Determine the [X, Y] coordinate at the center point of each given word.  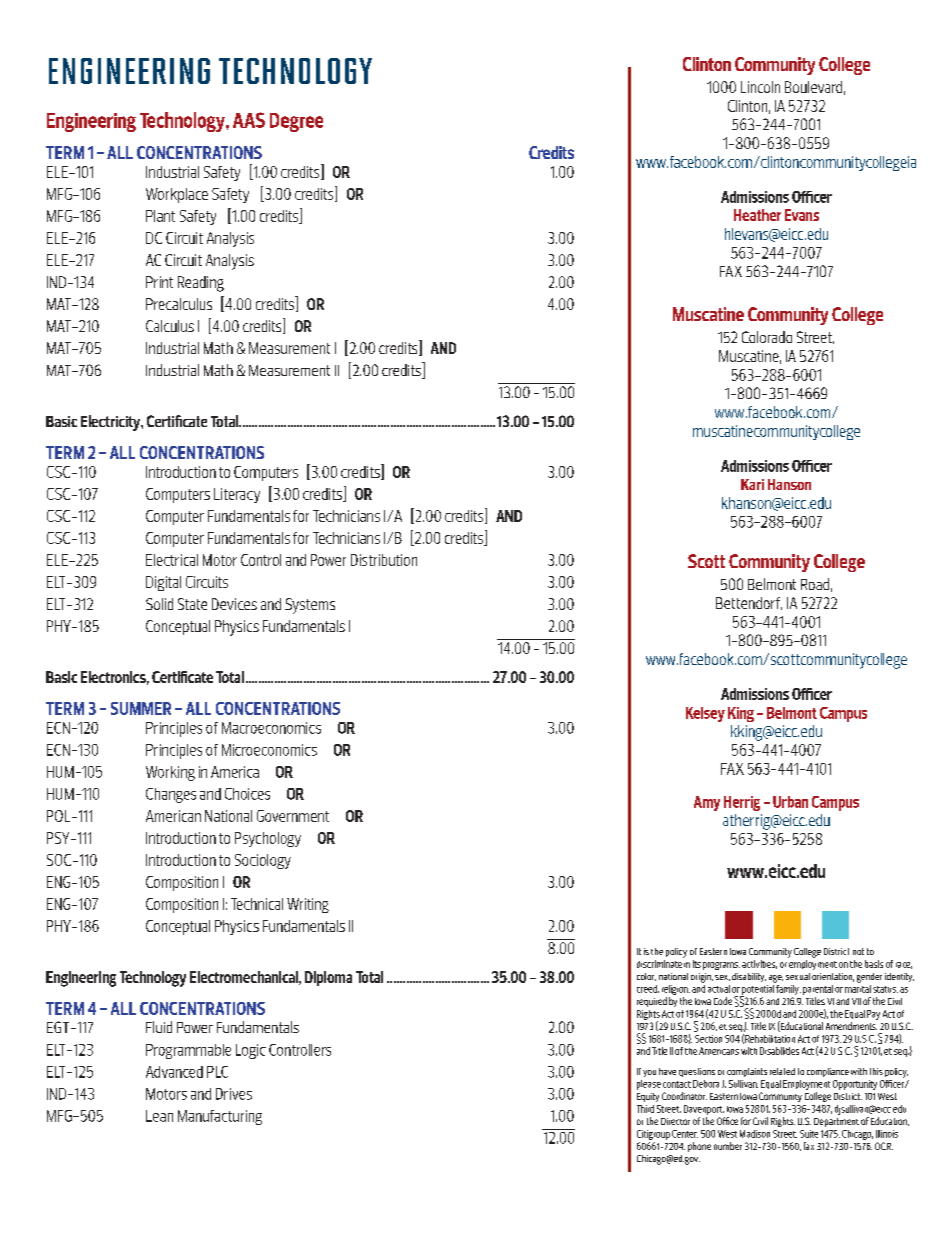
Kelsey [705, 714]
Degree [296, 122]
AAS [249, 120]
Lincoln [760, 87]
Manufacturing [220, 1117]
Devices [234, 604]
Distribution [384, 560]
